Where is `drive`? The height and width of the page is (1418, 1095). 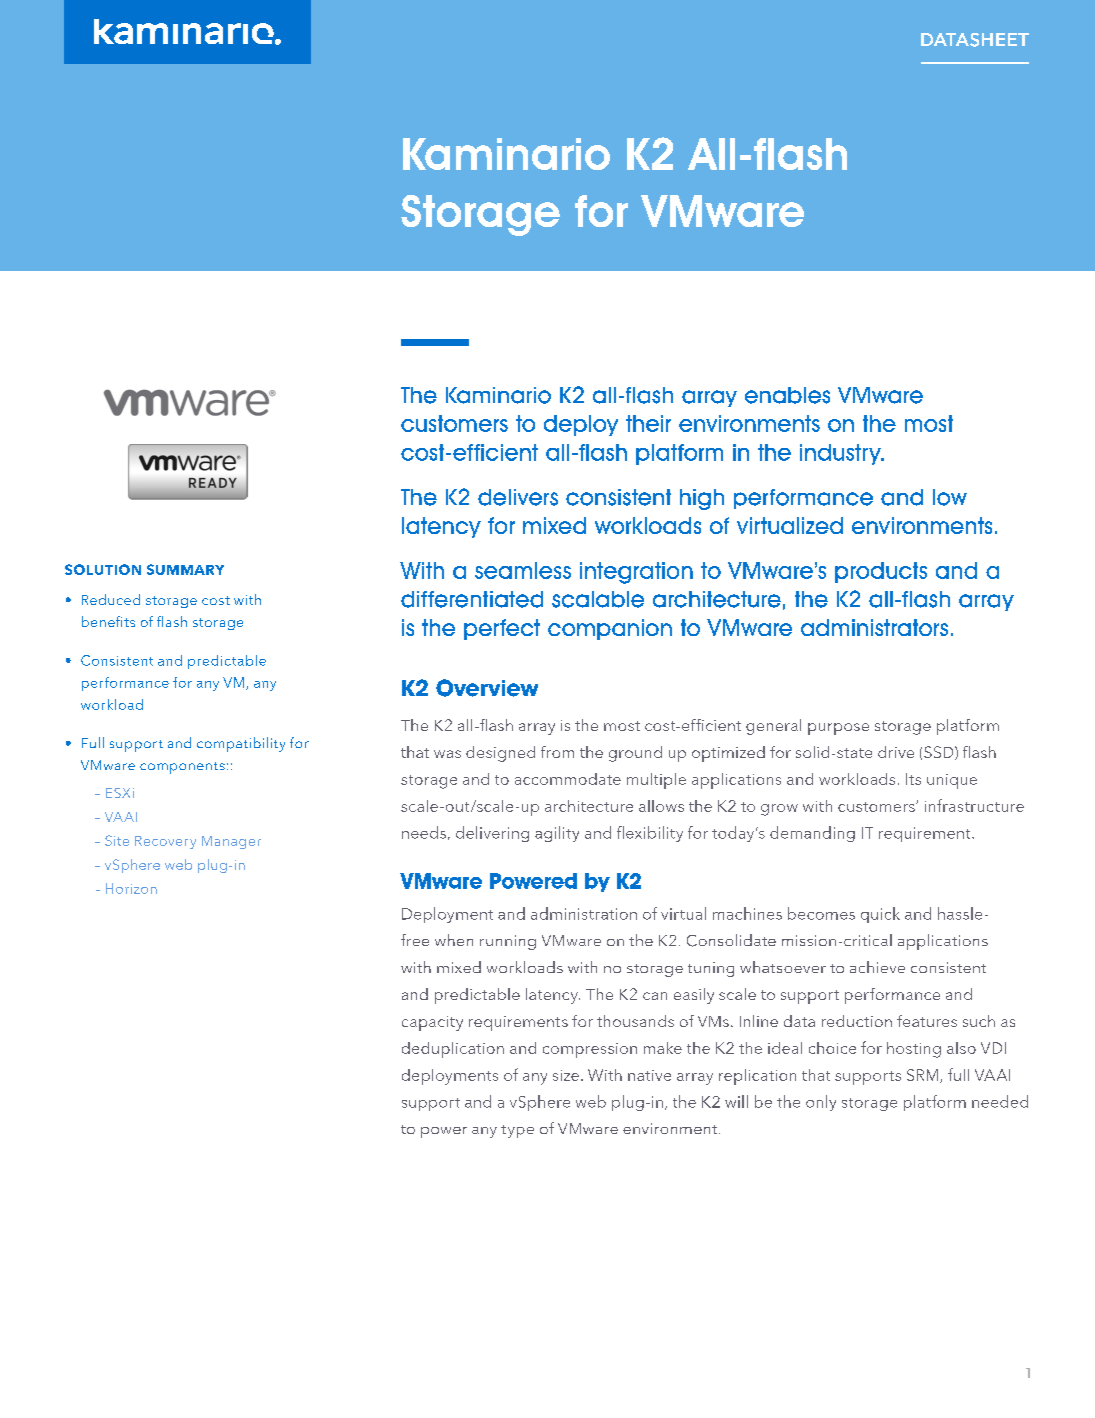
drive is located at coordinates (896, 752).
